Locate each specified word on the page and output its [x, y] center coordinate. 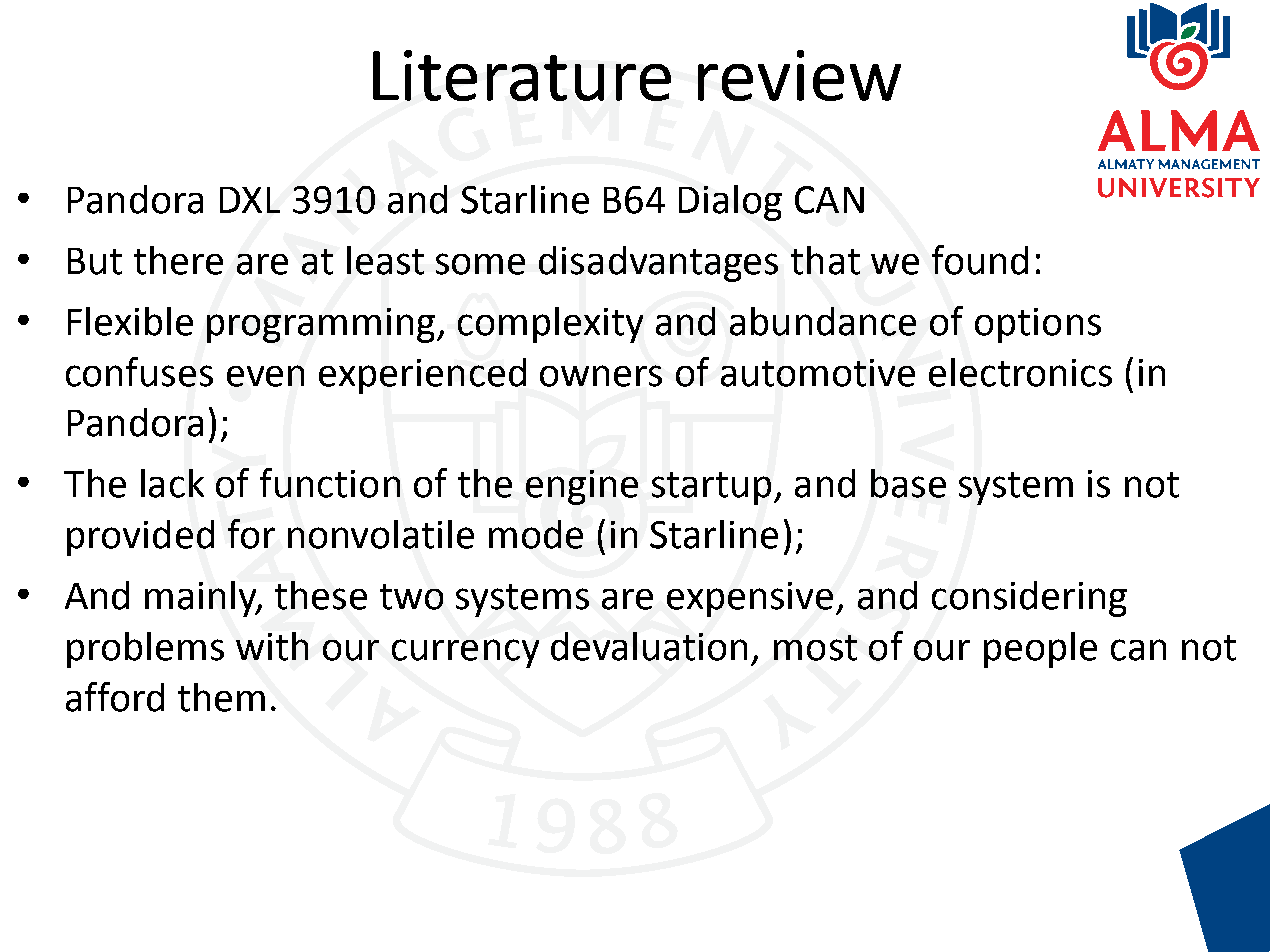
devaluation [649, 646]
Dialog [730, 203]
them [221, 697]
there [178, 260]
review [799, 75]
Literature [522, 75]
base [908, 483]
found [980, 260]
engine [582, 487]
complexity [550, 325]
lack [172, 483]
